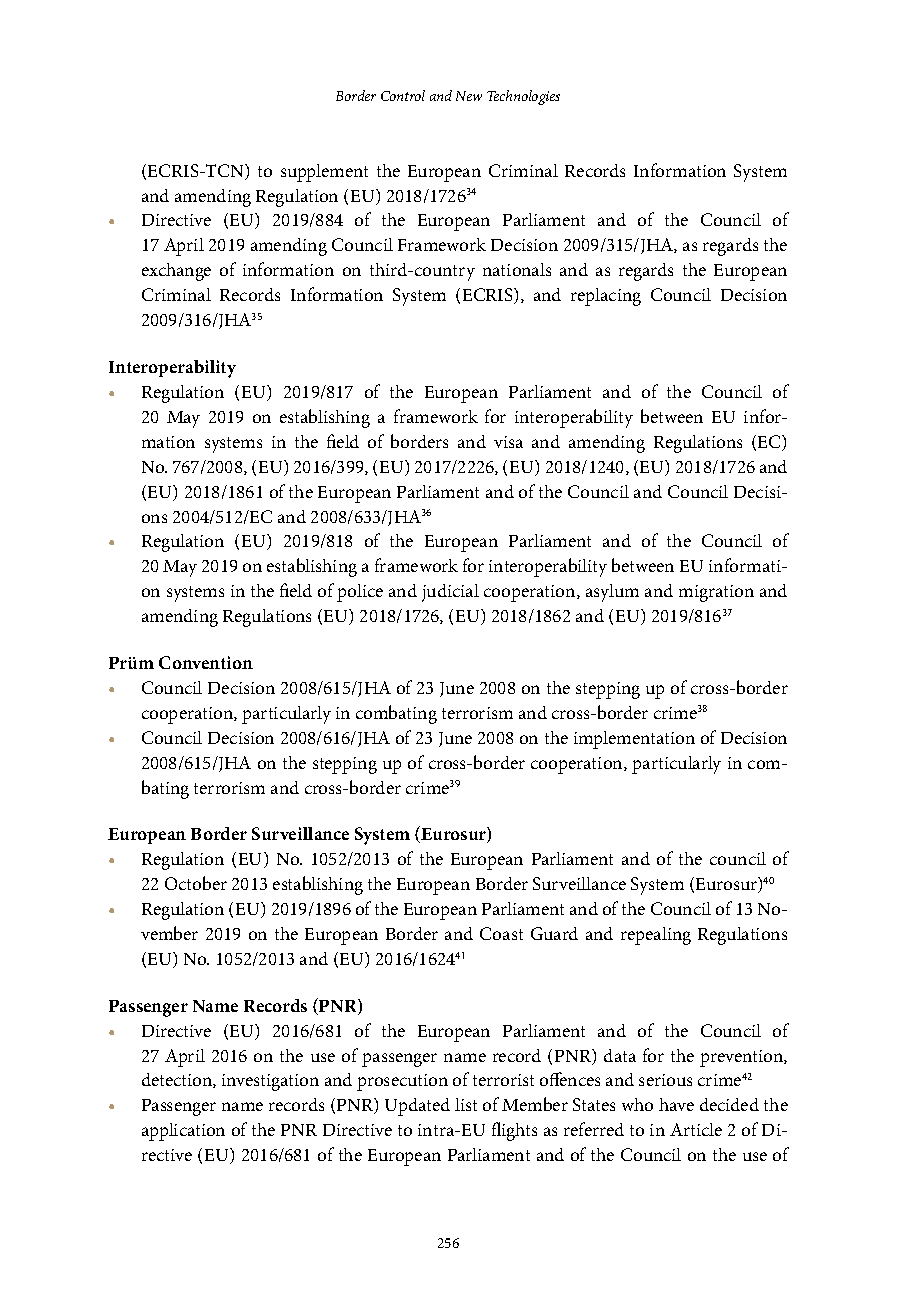 The image size is (924, 1305). What do you see at coordinates (523, 97) in the screenshot?
I see `Technologies` at bounding box center [523, 97].
